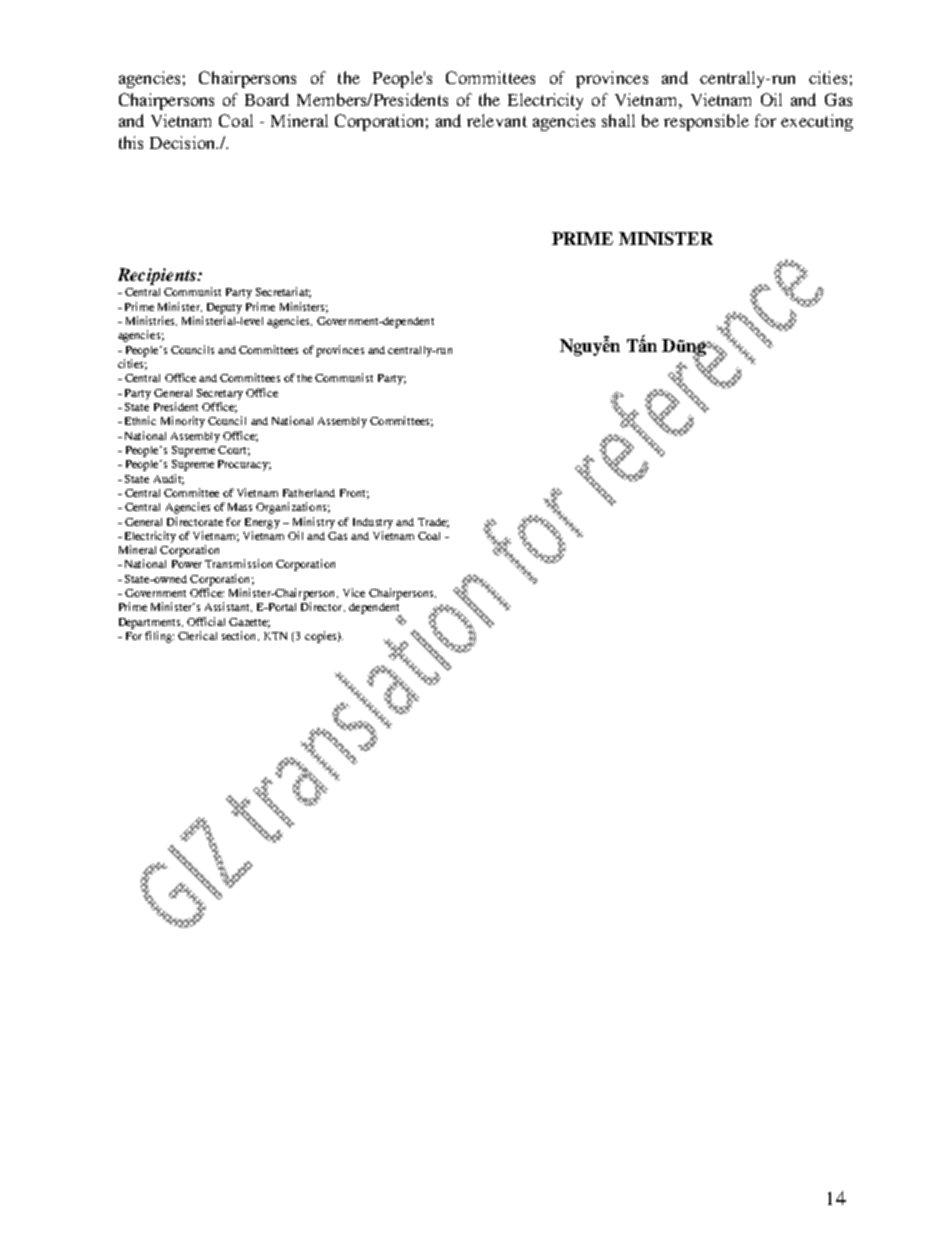  I want to click on Fatherland, so click(309, 493).
